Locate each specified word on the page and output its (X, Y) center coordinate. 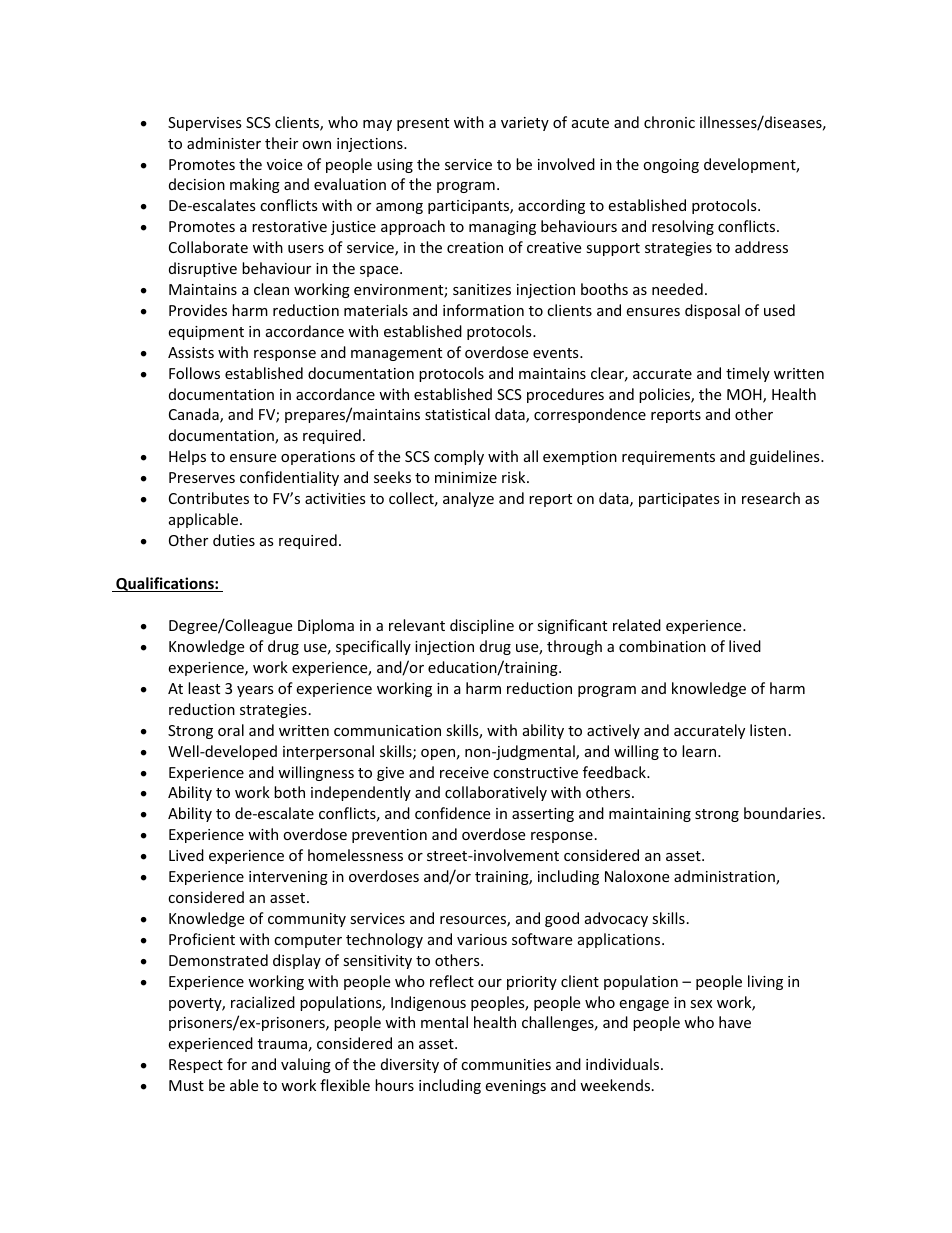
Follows (194, 373)
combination (662, 646)
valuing (306, 1065)
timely (748, 374)
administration (725, 877)
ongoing (671, 166)
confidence (452, 813)
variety (525, 124)
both (289, 792)
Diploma (326, 626)
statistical (457, 414)
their (281, 143)
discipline (482, 626)
